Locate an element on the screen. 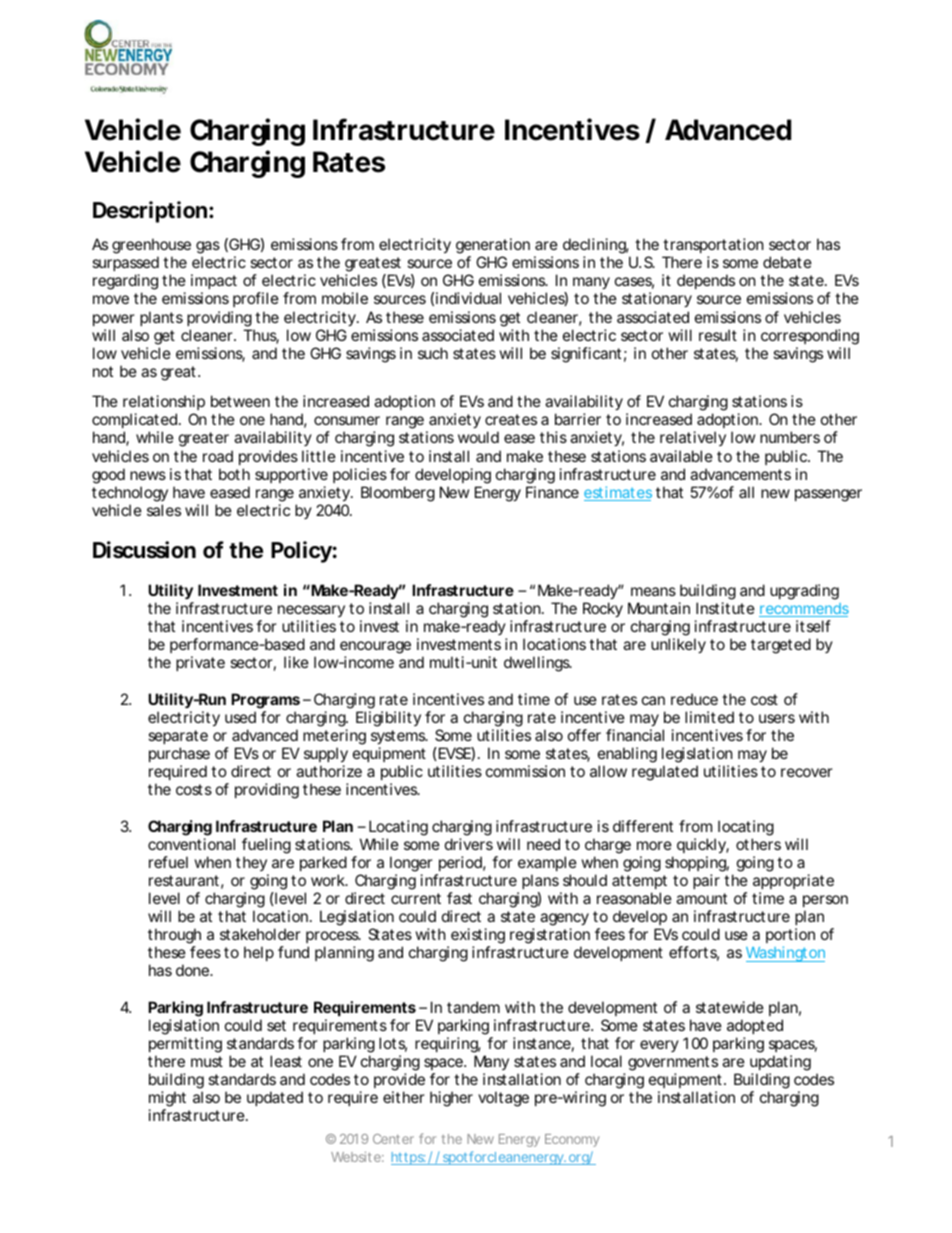  might is located at coordinates (167, 1100).
